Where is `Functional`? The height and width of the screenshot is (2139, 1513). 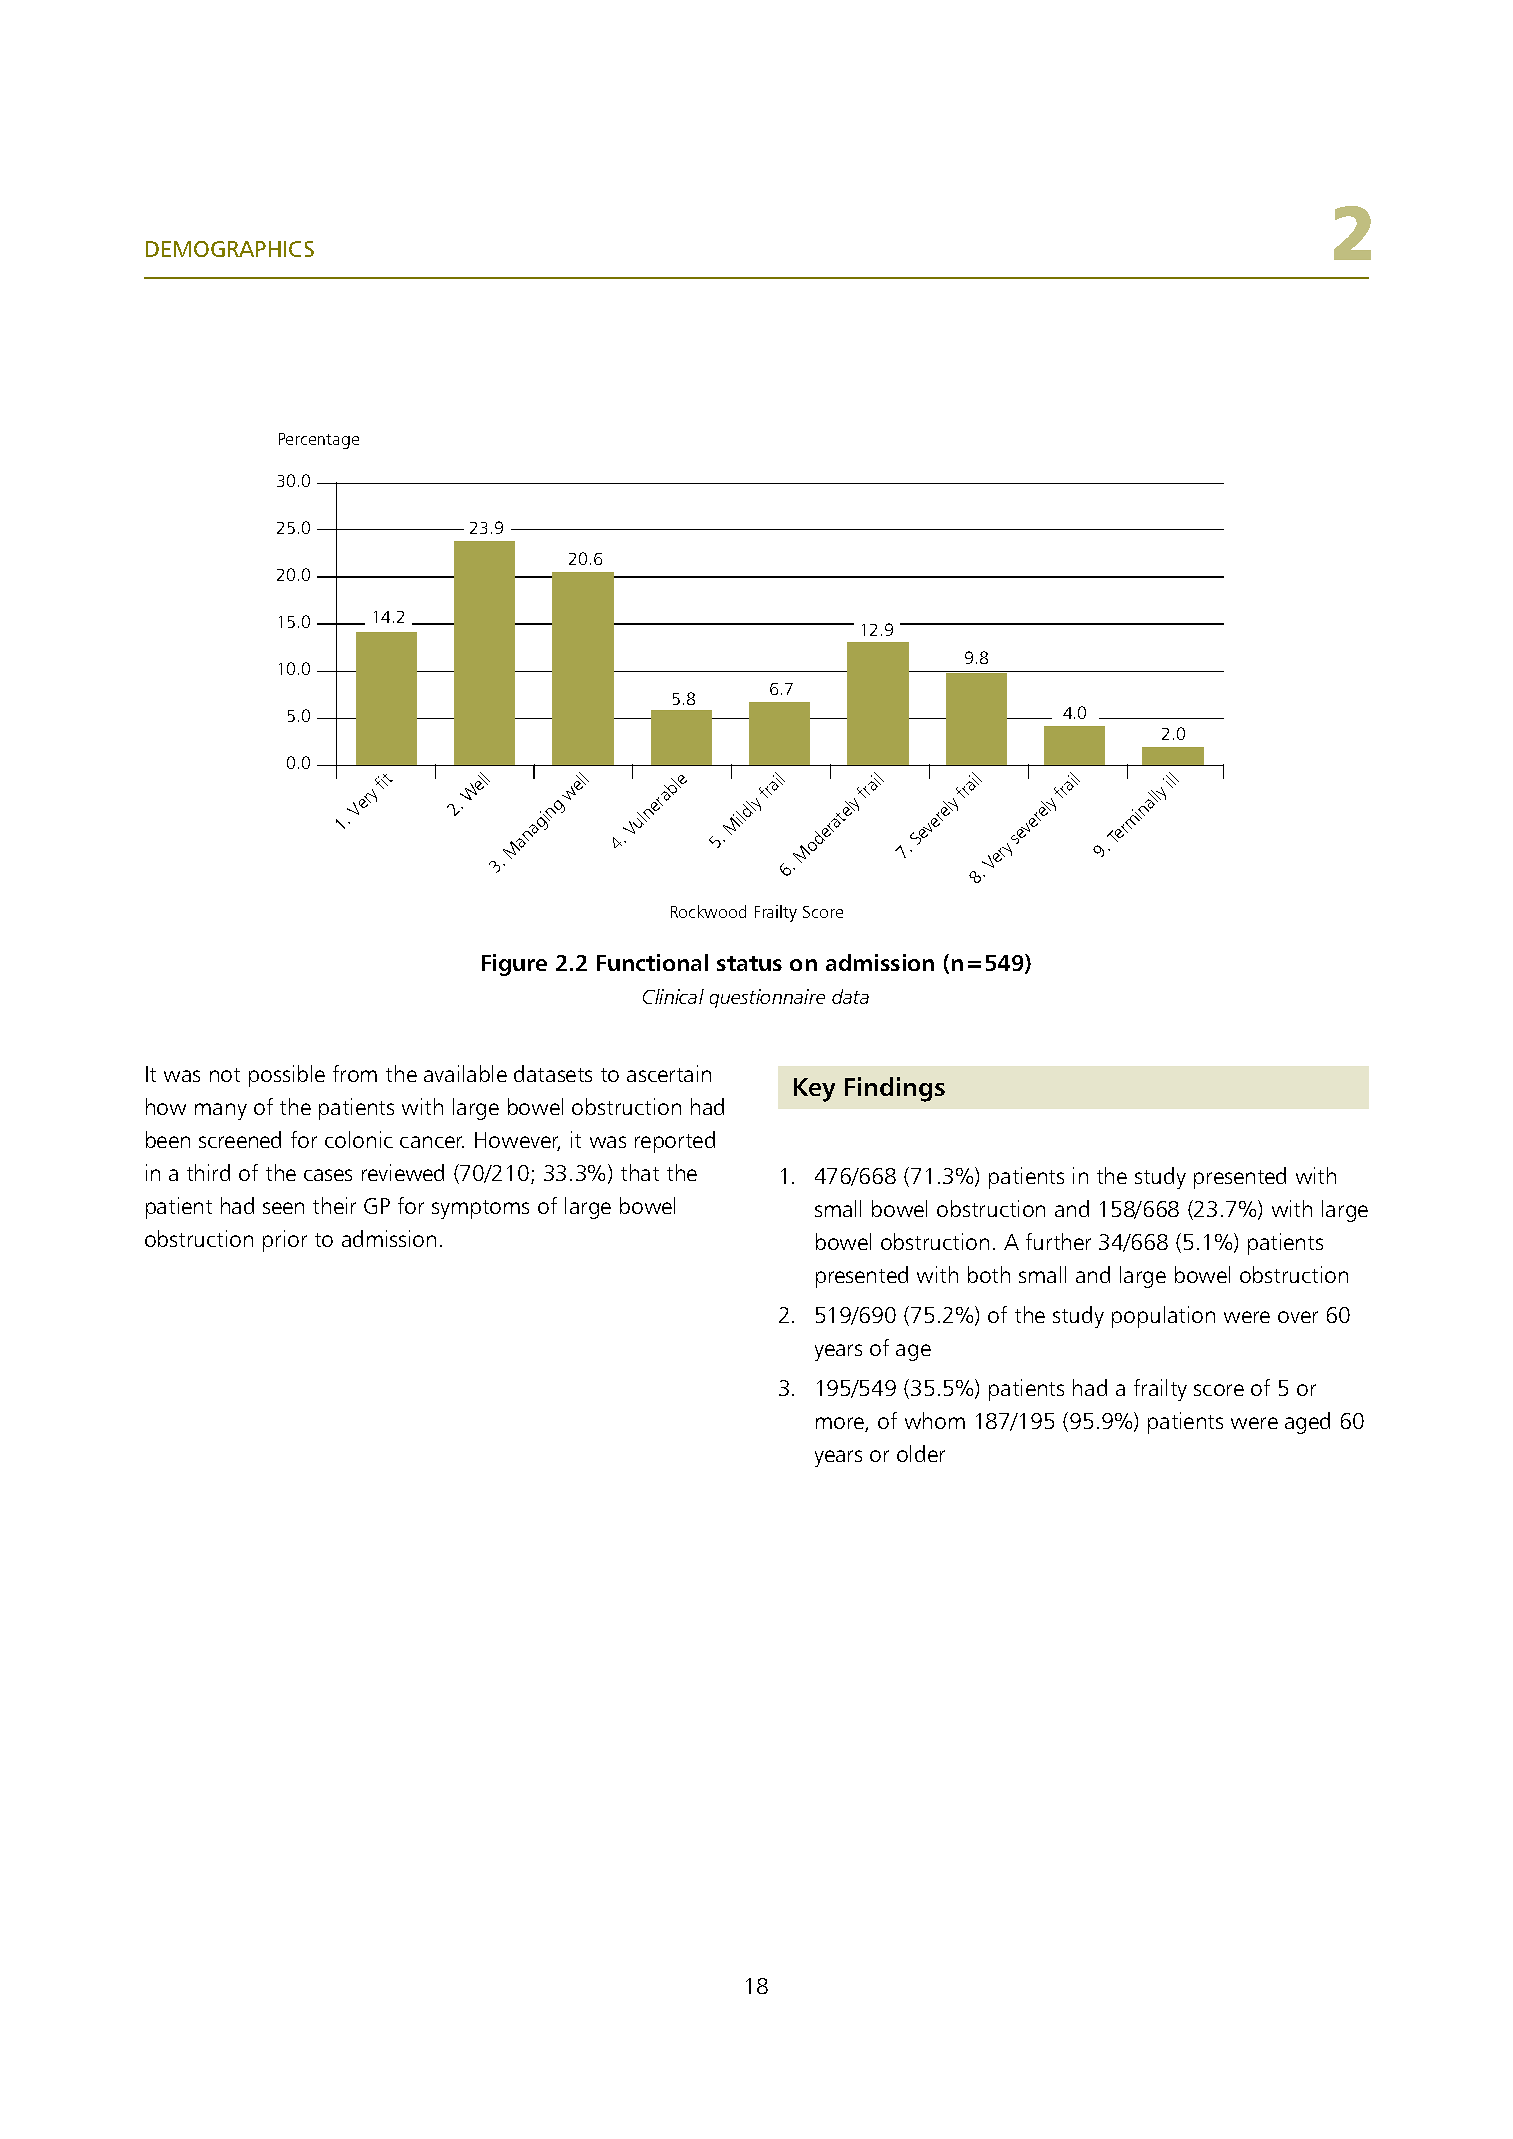 Functional is located at coordinates (652, 962).
